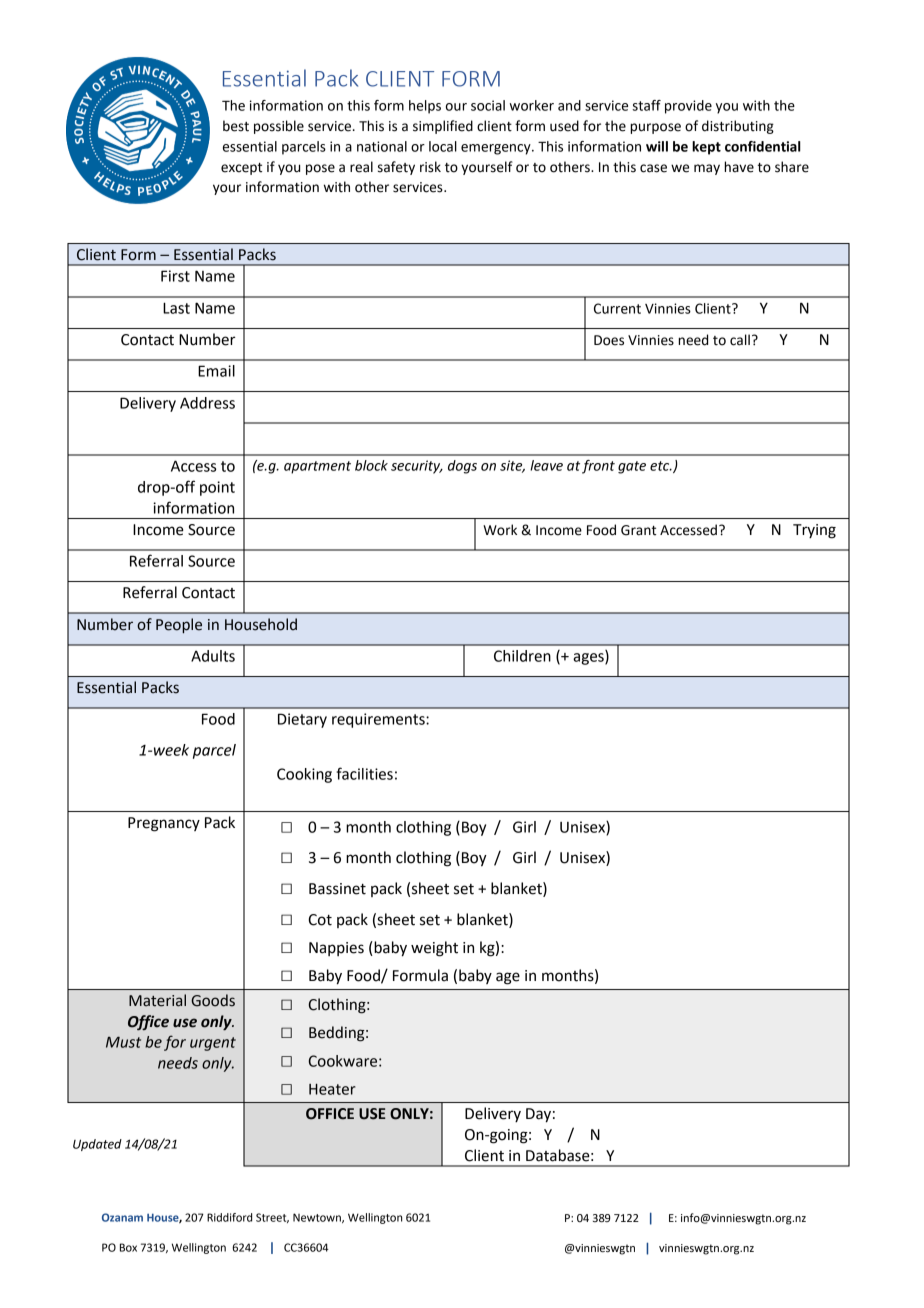  What do you see at coordinates (740, 340) in the image?
I see `call` at bounding box center [740, 340].
